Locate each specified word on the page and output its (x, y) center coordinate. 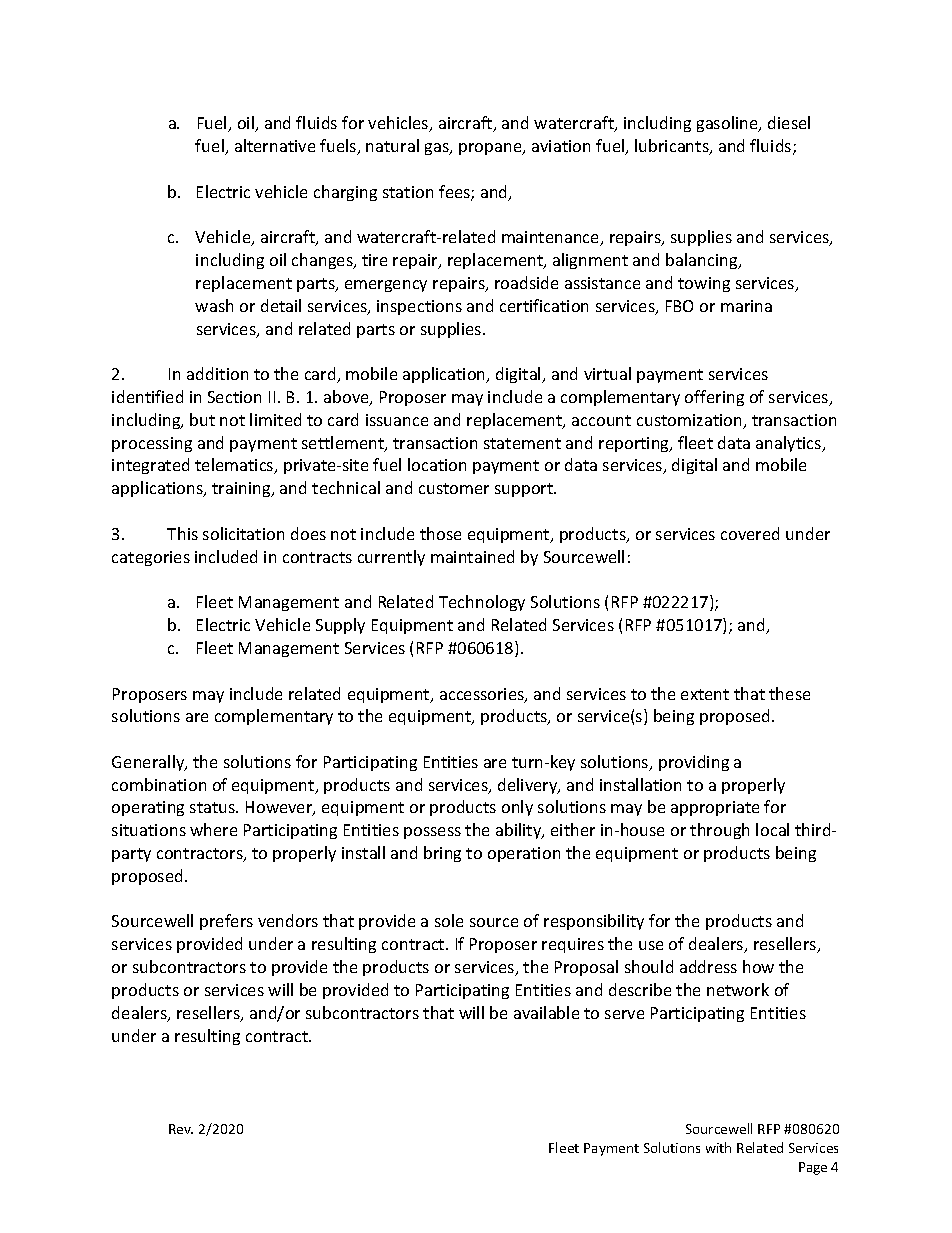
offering (714, 398)
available (546, 1012)
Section (234, 397)
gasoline (729, 124)
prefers (226, 922)
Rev (181, 1129)
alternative (275, 145)
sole (449, 920)
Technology (482, 603)
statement (522, 443)
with (718, 1147)
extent (705, 694)
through (719, 831)
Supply (340, 626)
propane (491, 149)
